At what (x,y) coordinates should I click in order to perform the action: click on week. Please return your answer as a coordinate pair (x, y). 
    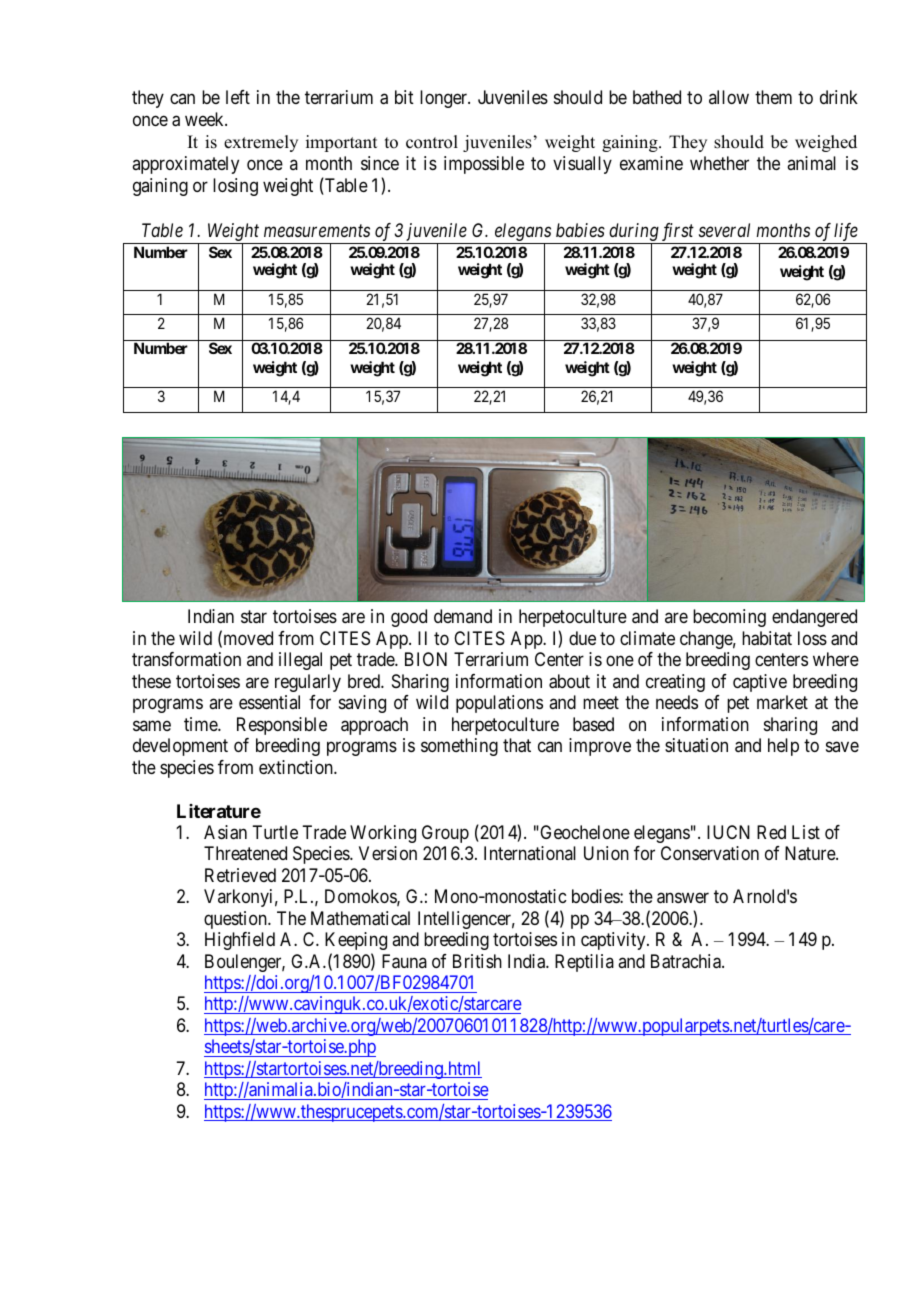
    Looking at the image, I should click on (205, 119).
